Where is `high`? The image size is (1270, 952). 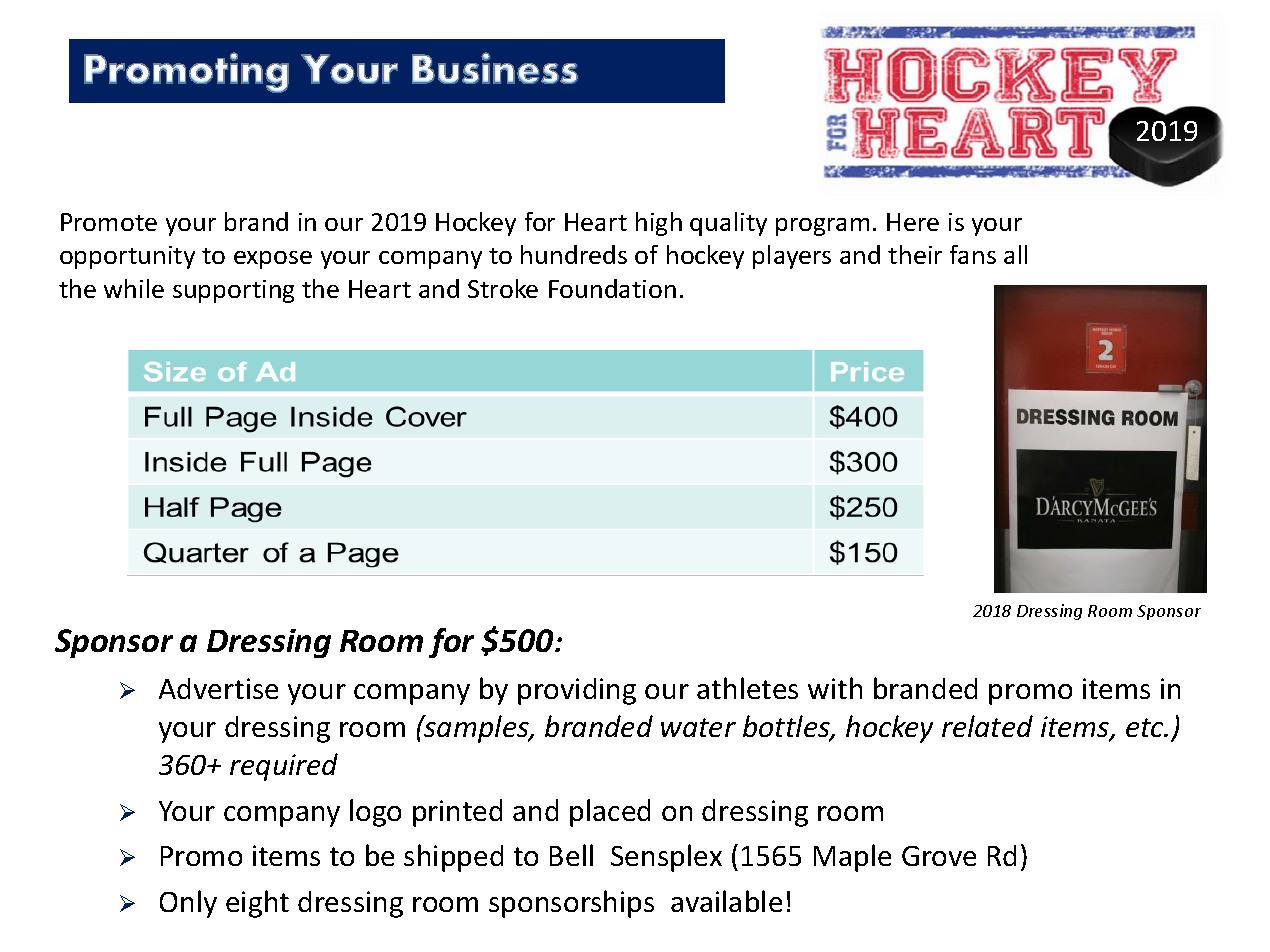
high is located at coordinates (659, 224).
